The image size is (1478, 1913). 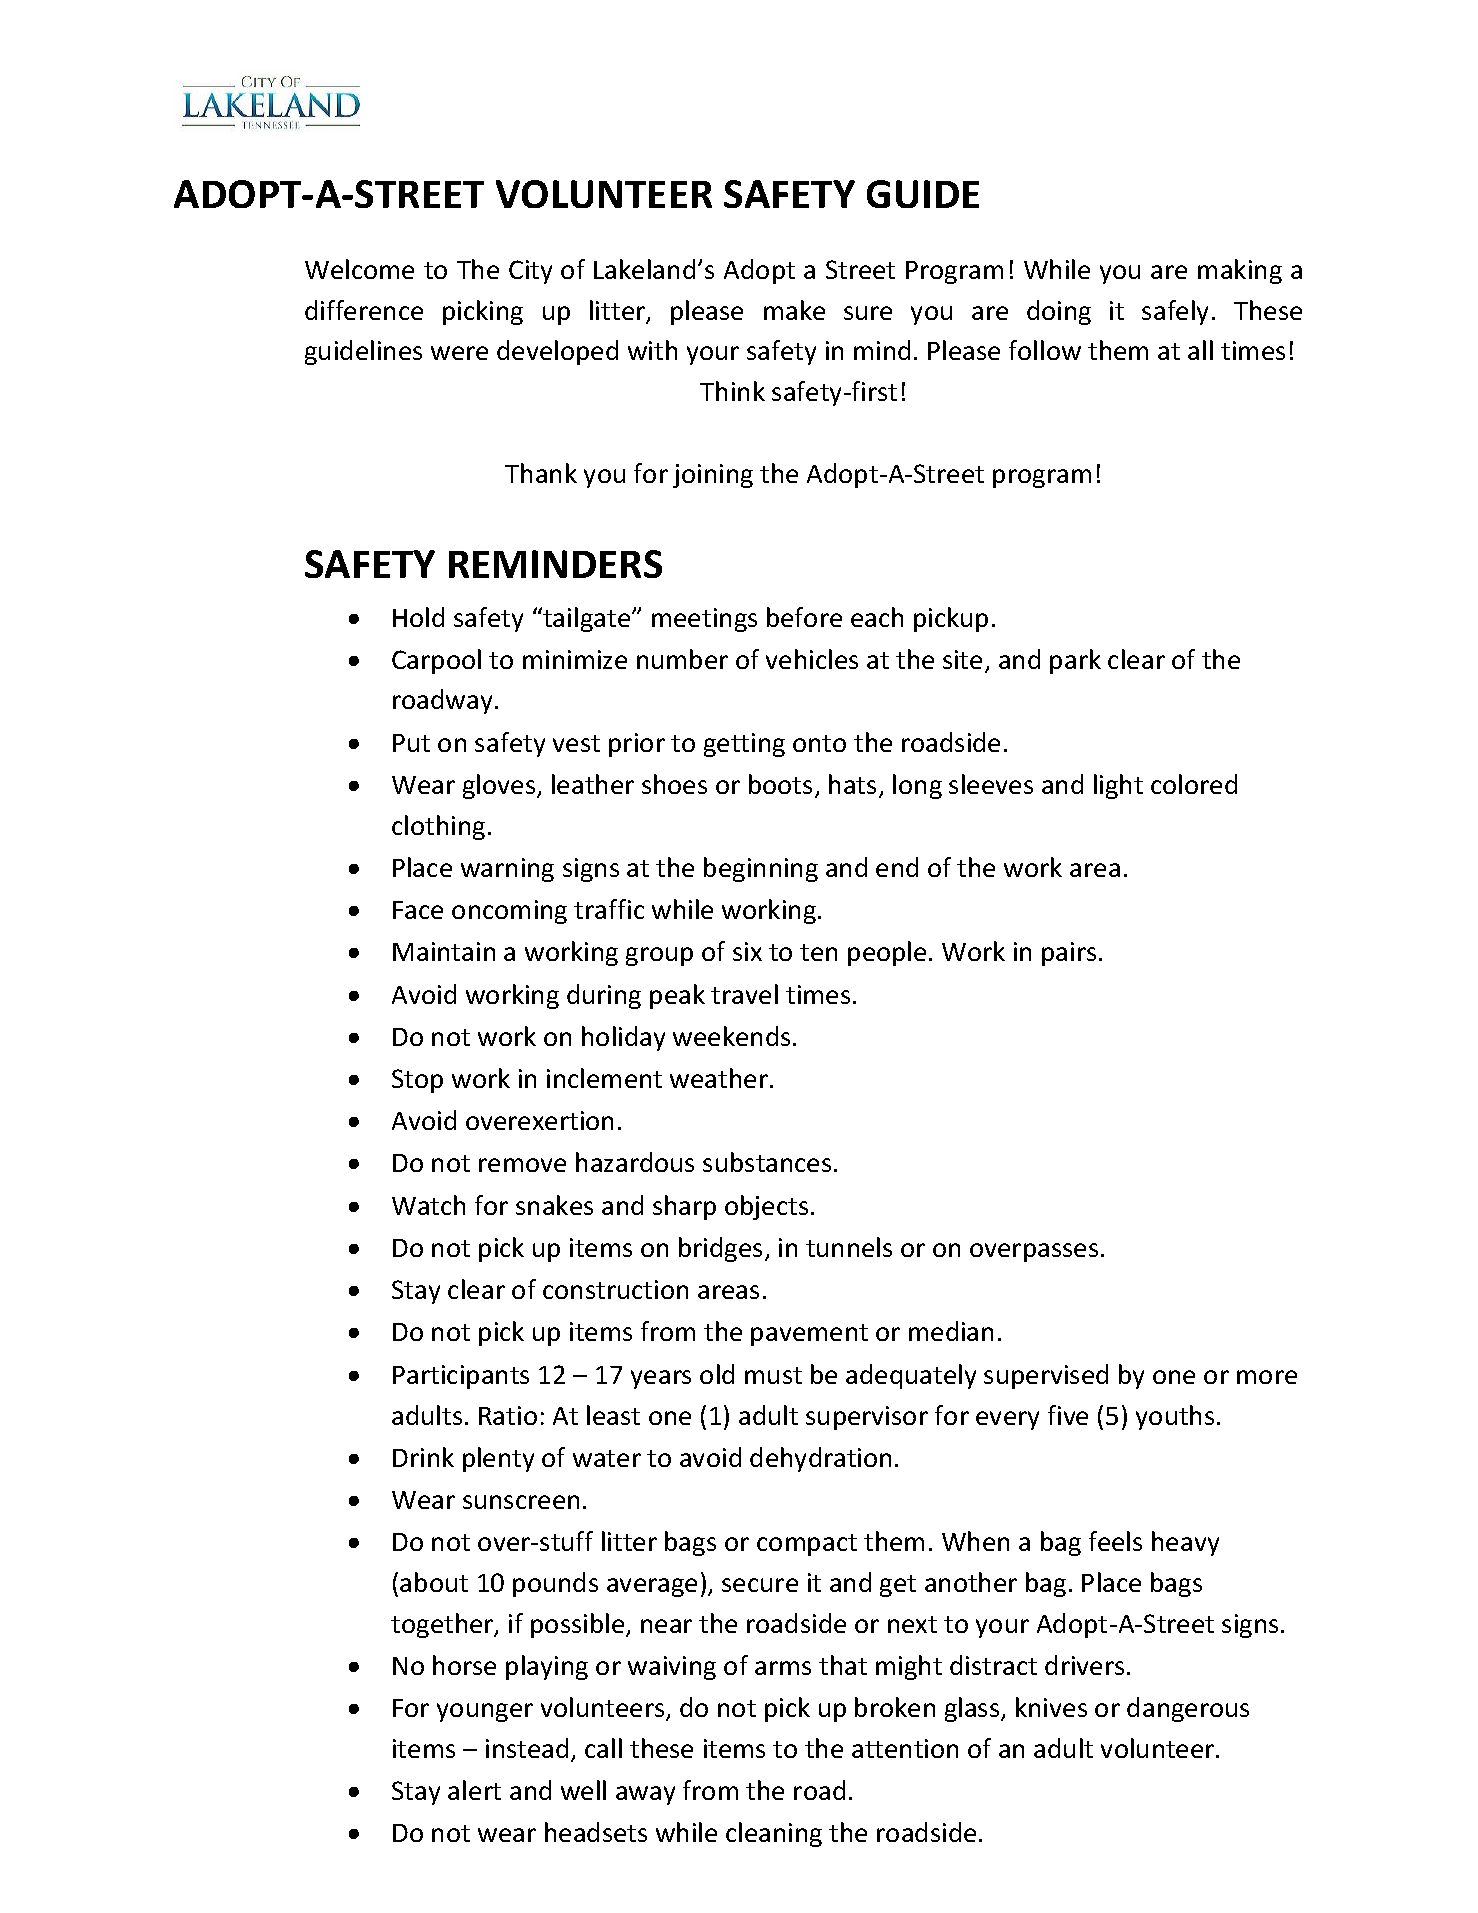 I want to click on cleaning, so click(x=774, y=1834).
